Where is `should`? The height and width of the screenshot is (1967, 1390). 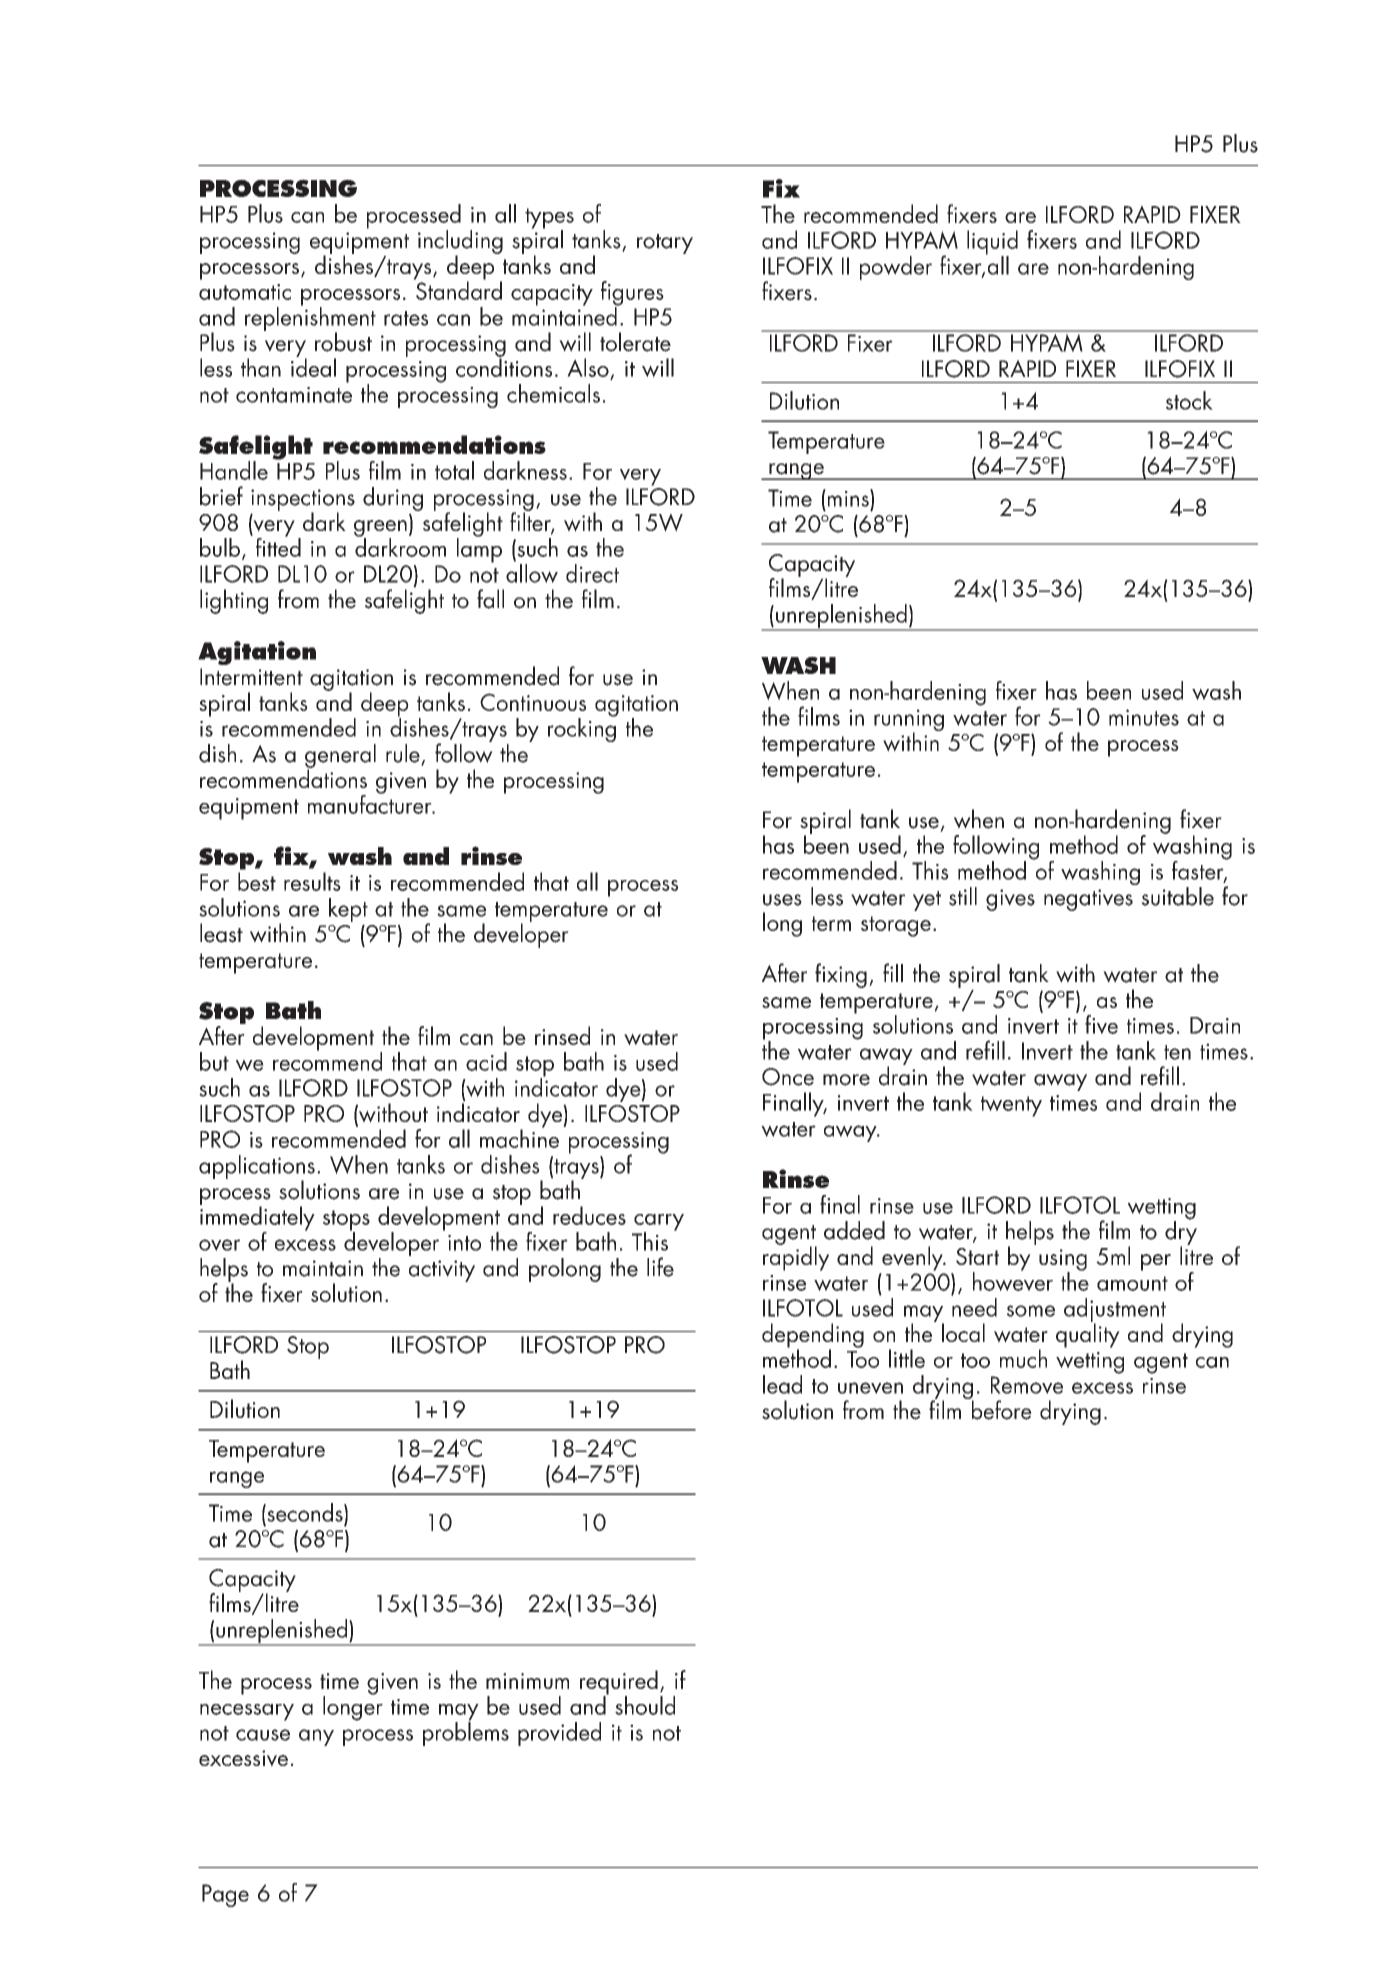
should is located at coordinates (645, 1705).
